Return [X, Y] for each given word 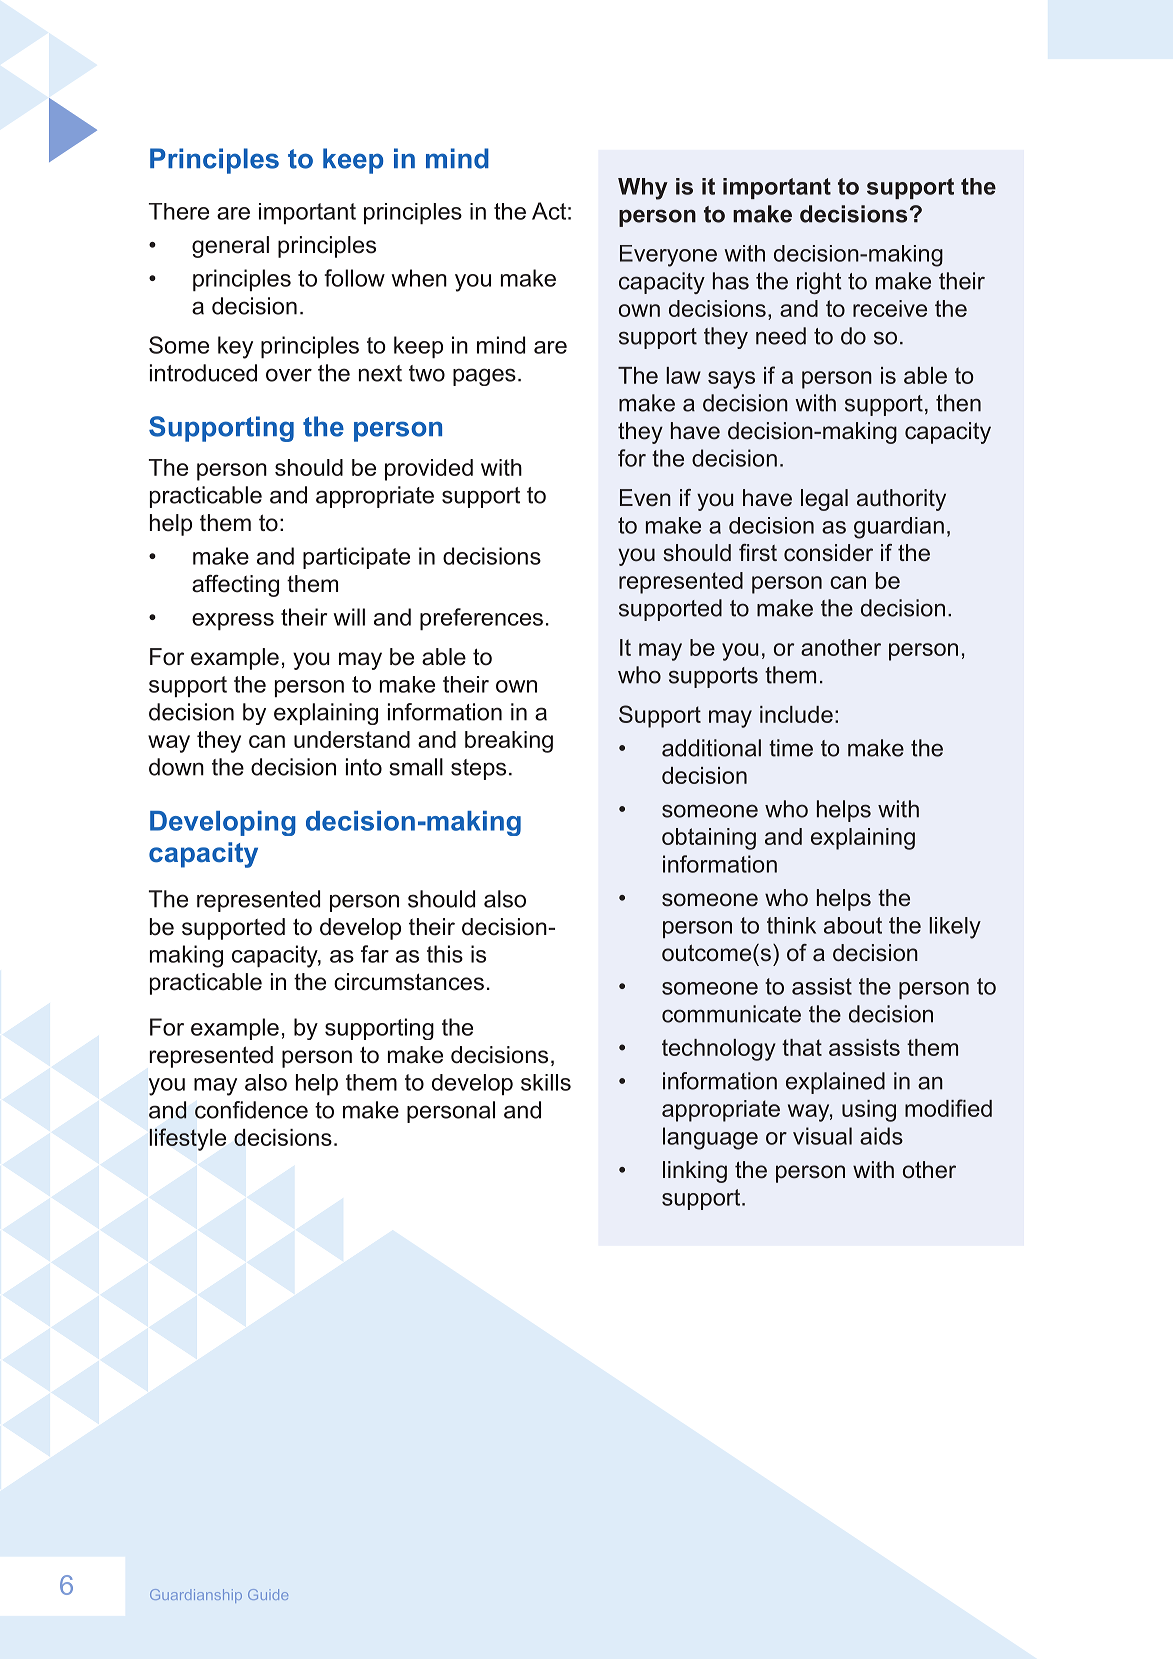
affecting [235, 586]
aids [881, 1136]
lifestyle [187, 1139]
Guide [268, 1594]
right [819, 283]
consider [828, 553]
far [375, 954]
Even [645, 498]
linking [695, 1172]
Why [643, 189]
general [230, 247]
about [853, 925]
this [445, 954]
